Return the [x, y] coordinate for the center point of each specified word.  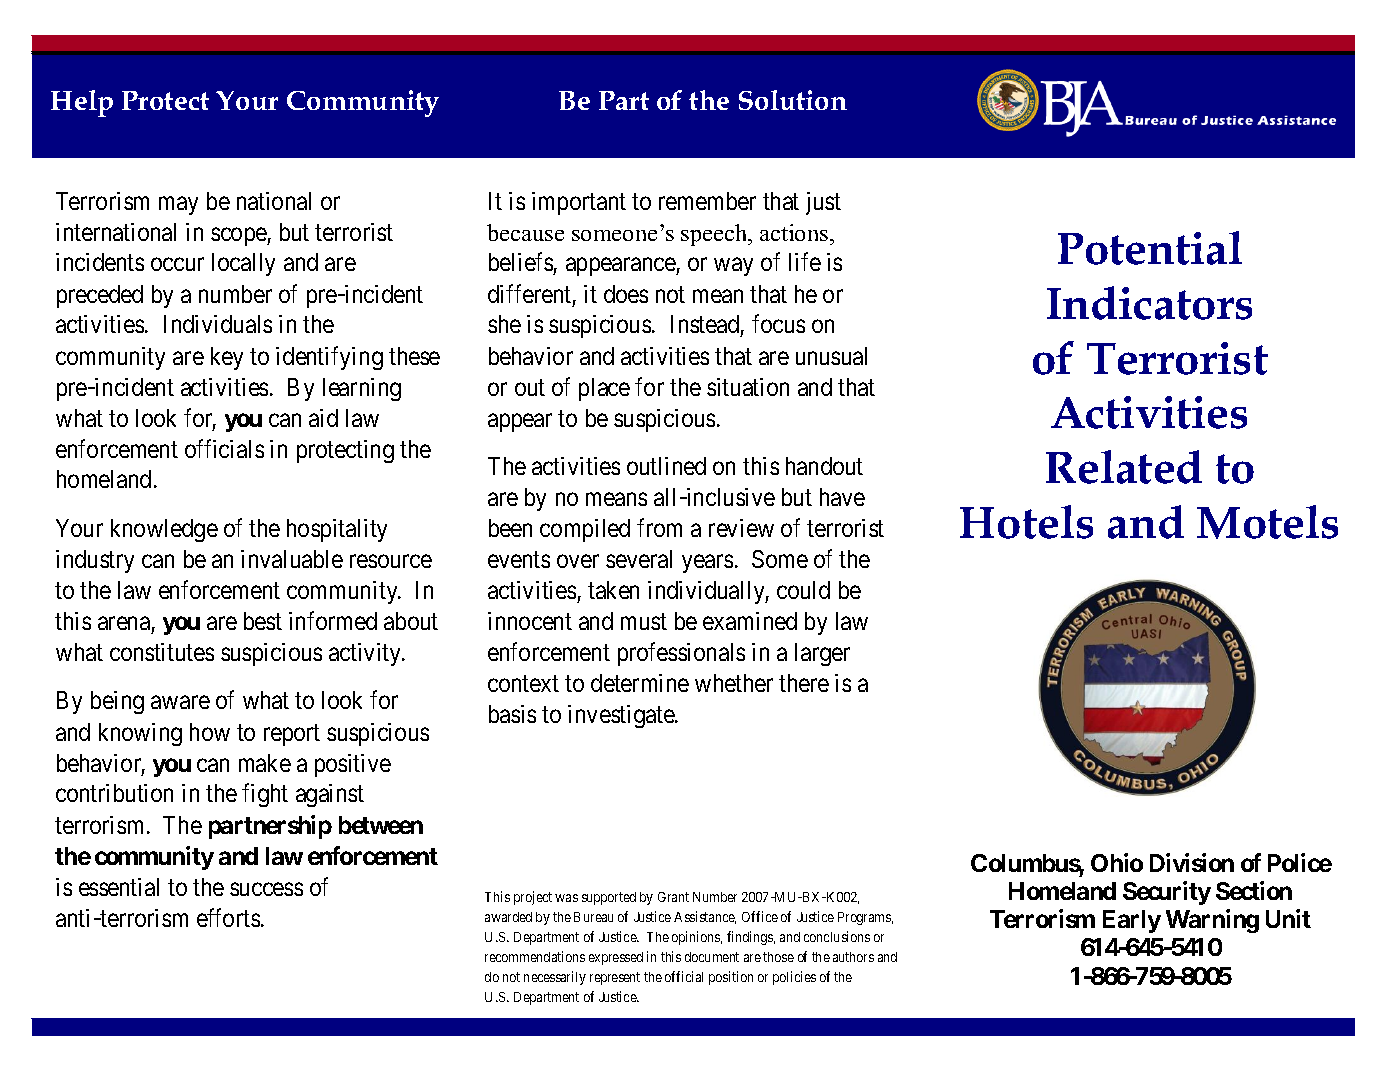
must [644, 622]
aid [323, 418]
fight [265, 795]
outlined [666, 466]
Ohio [1117, 862]
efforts [228, 917]
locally [243, 264]
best [263, 621]
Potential [1150, 248]
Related [1124, 467]
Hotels [1026, 522]
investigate [622, 716]
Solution [793, 100]
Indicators [1149, 303]
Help [82, 103]
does [626, 294]
